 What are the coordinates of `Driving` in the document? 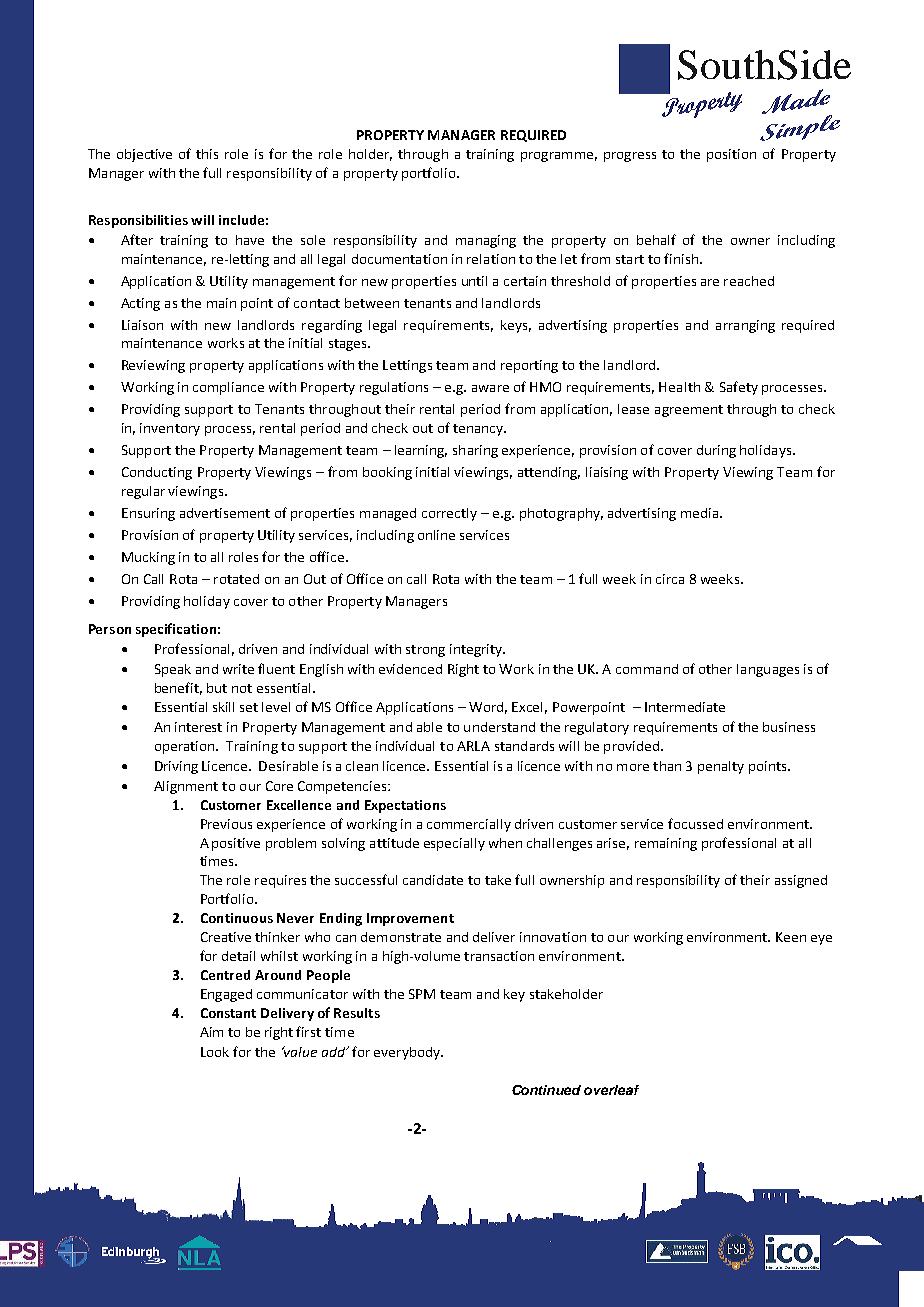 It's located at (176, 767).
